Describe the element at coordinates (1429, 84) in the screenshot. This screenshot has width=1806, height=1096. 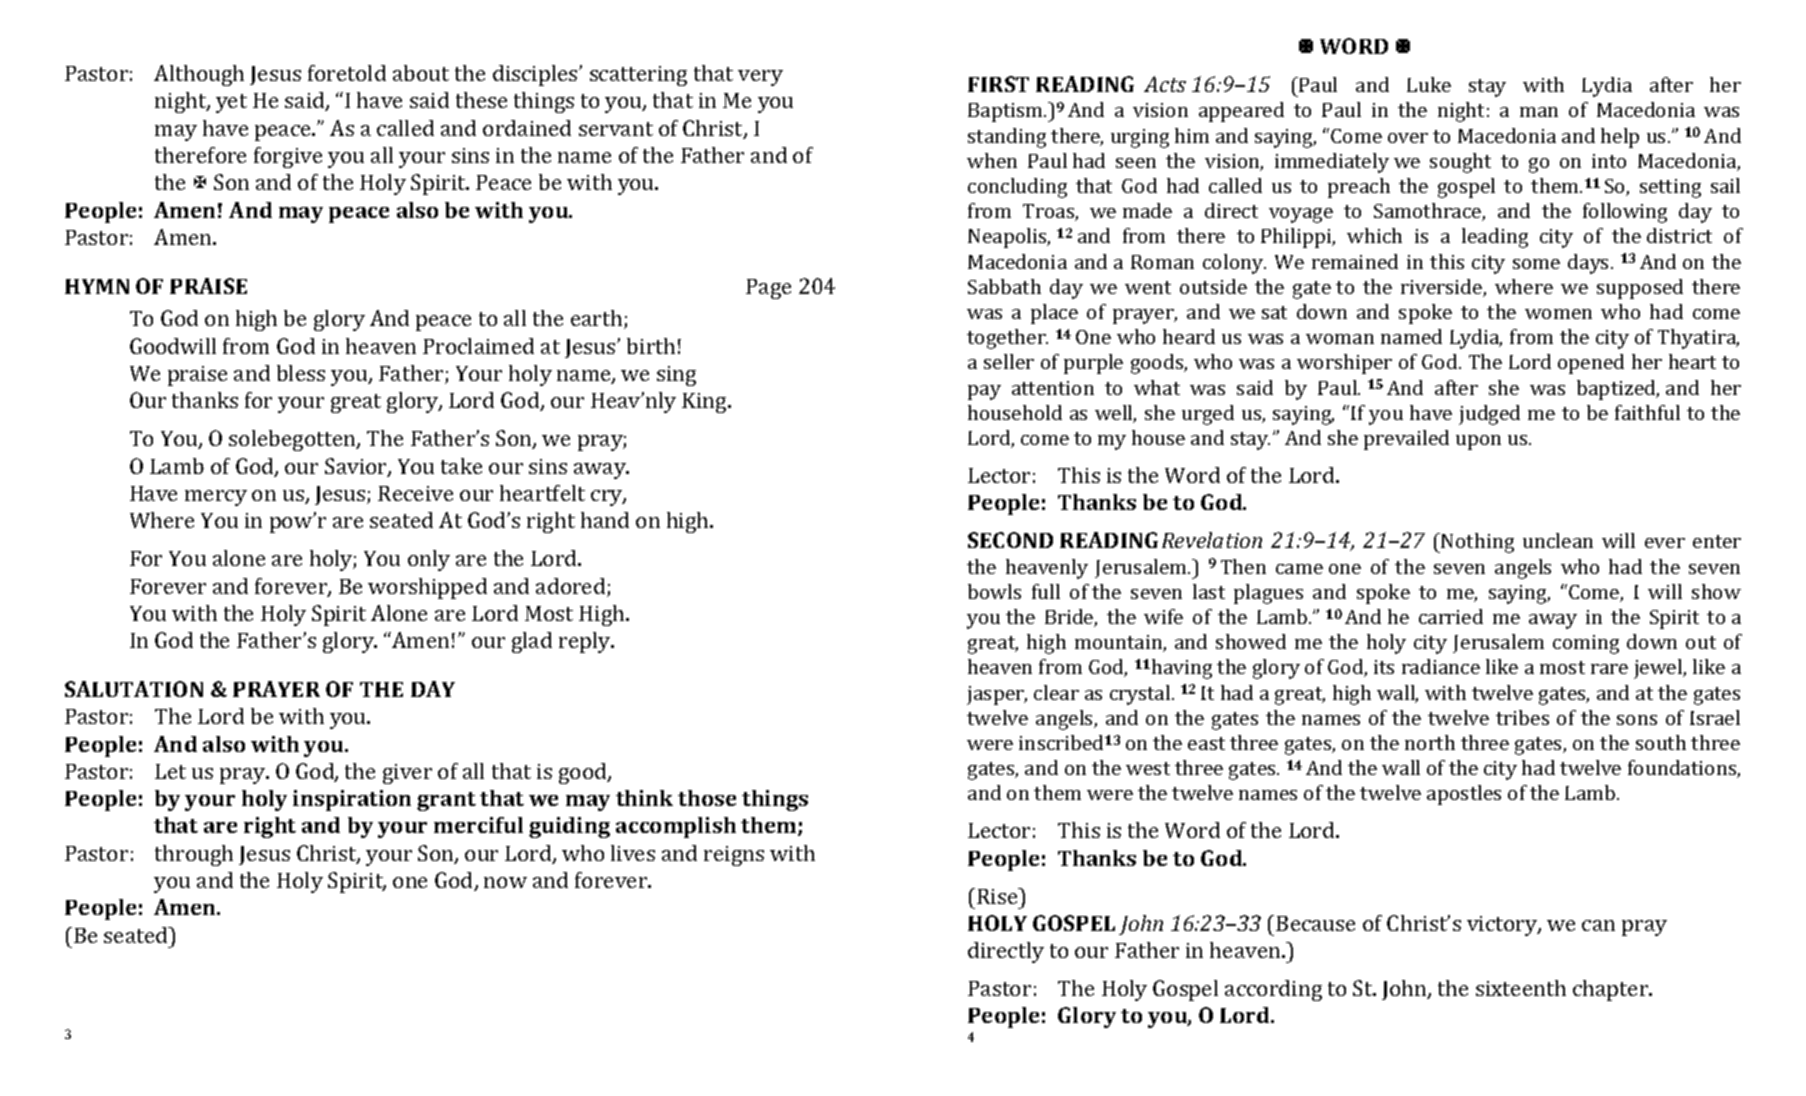
I see `Luke` at that location.
